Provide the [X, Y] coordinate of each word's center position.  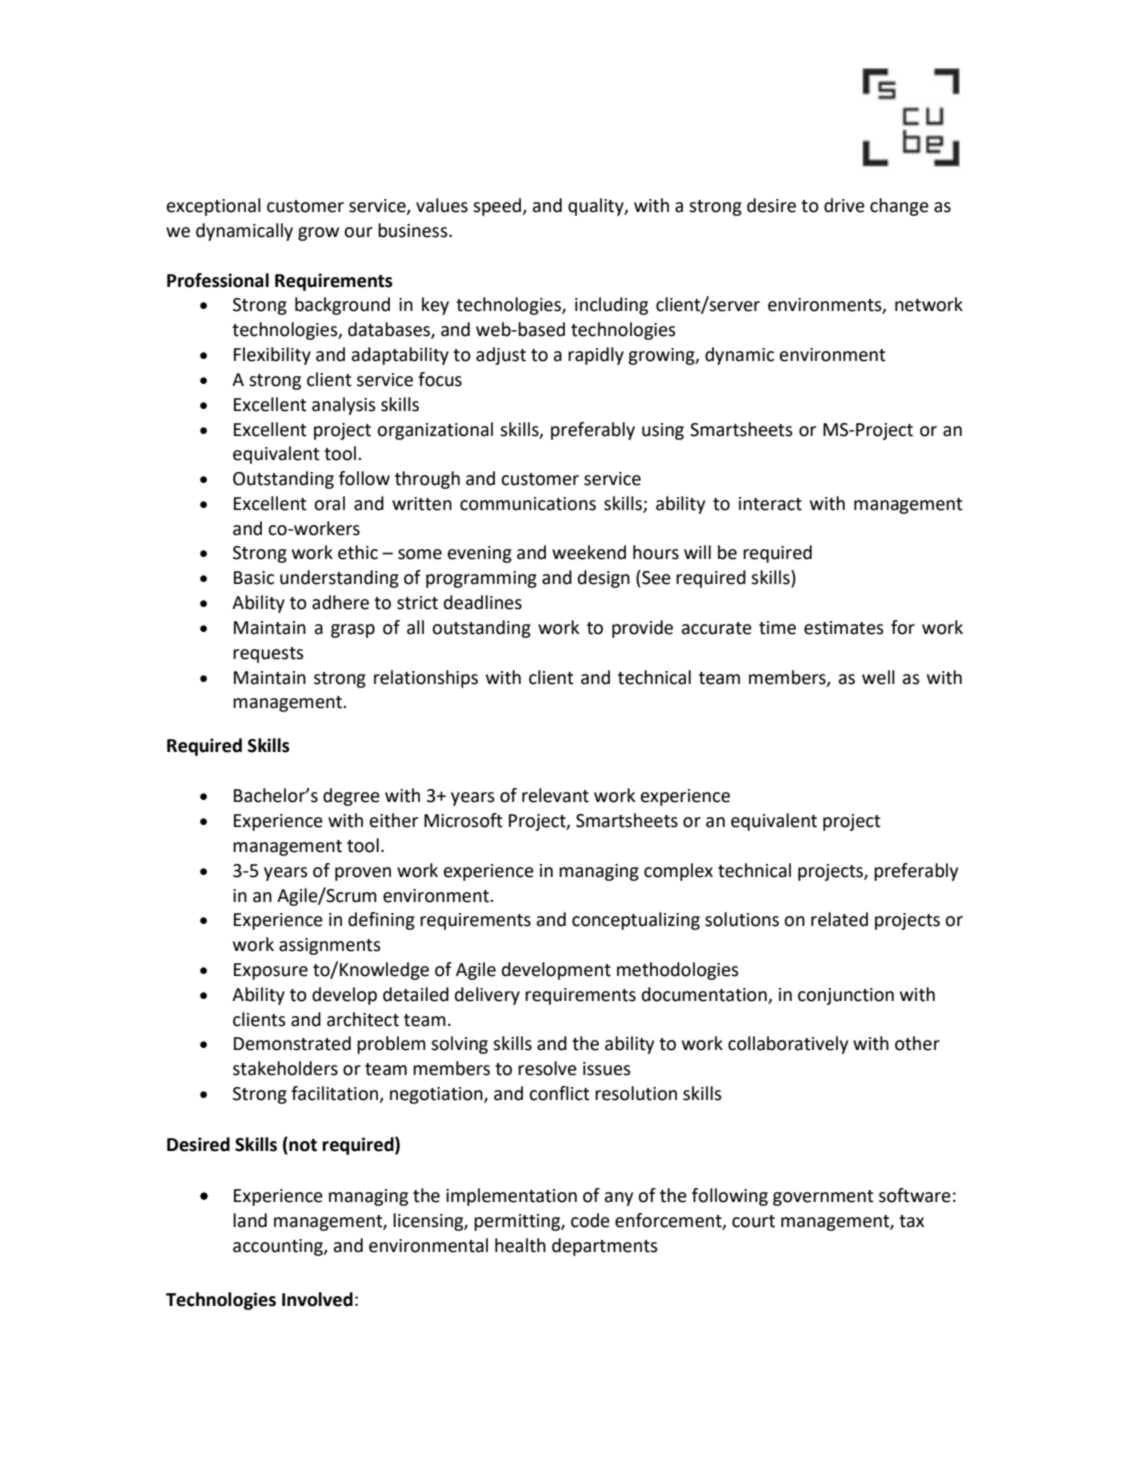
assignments [330, 946]
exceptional [214, 207]
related [839, 919]
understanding [339, 579]
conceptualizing [636, 921]
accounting [279, 1247]
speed [498, 207]
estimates [844, 628]
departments [605, 1247]
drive [844, 205]
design [604, 579]
